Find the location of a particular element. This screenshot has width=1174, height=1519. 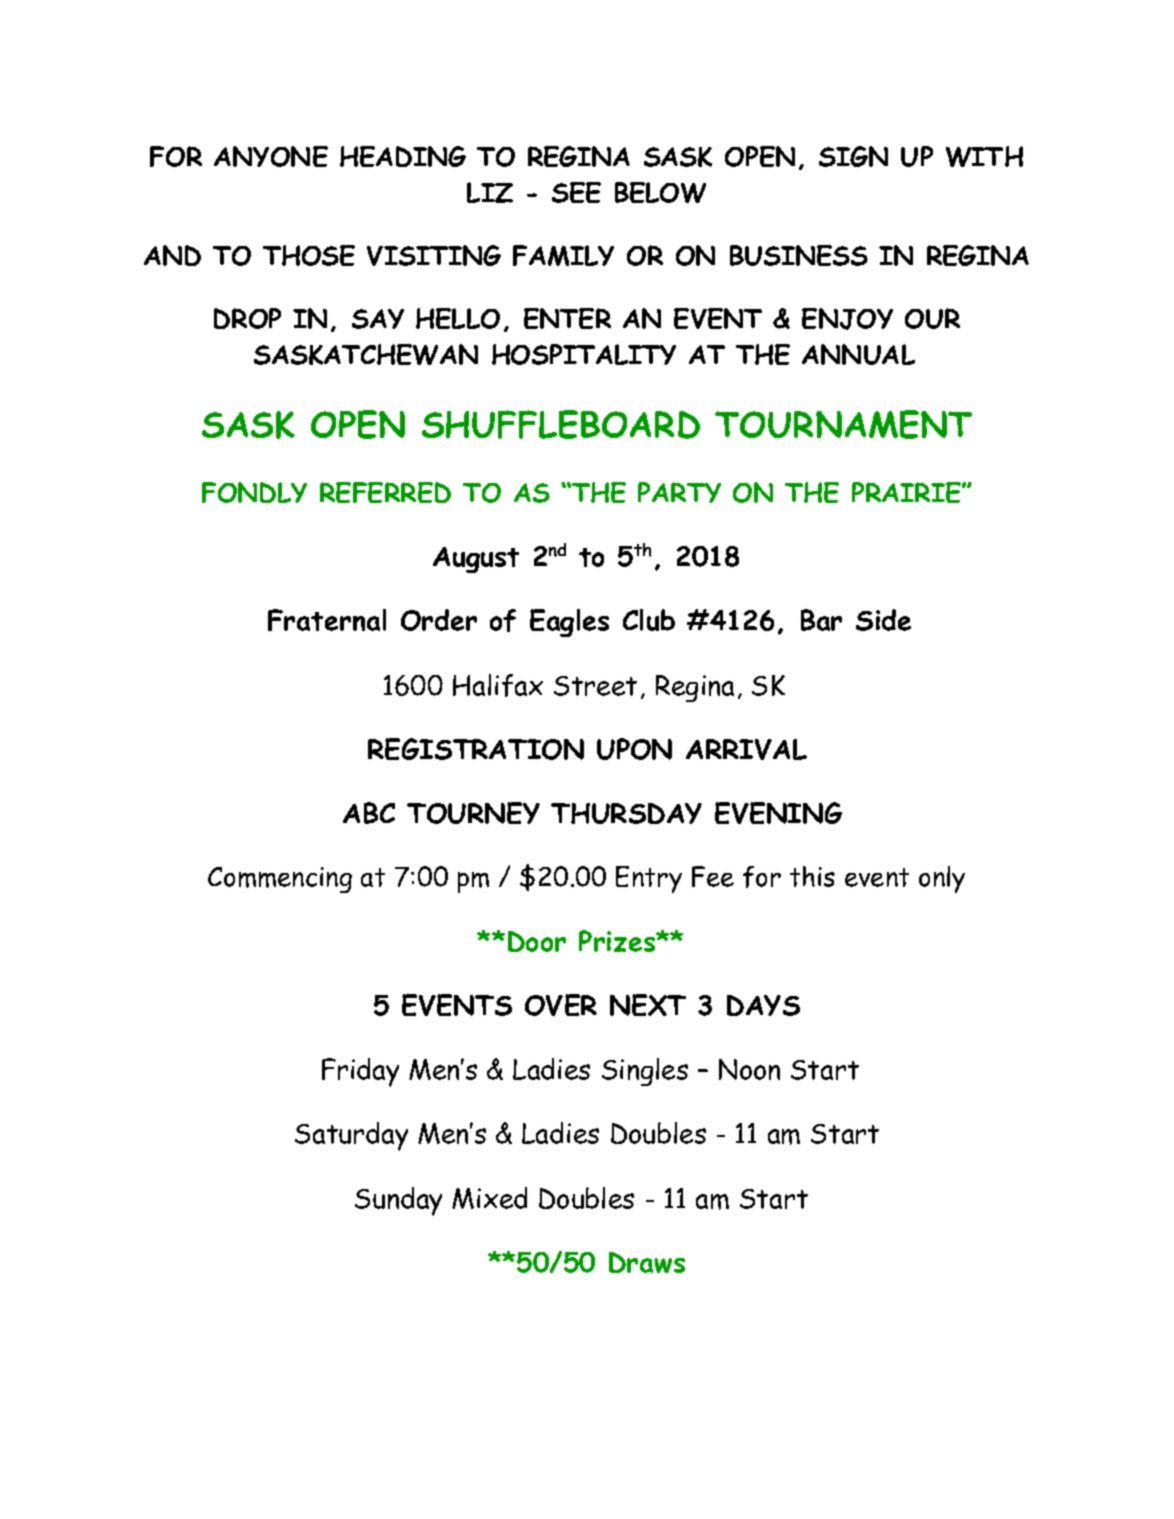

Commencing is located at coordinates (280, 880).
